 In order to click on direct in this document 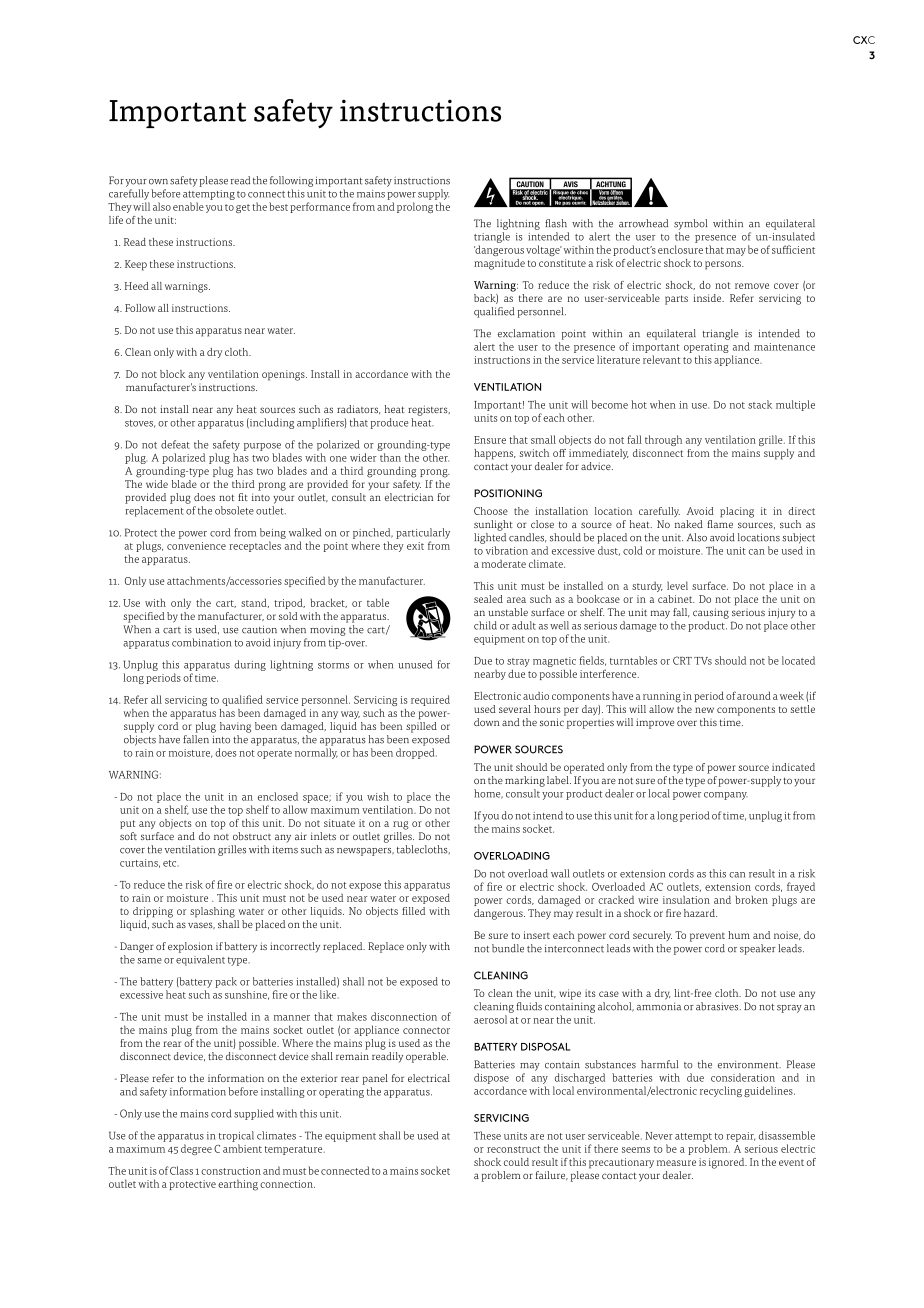, I will do `click(801, 511)`.
